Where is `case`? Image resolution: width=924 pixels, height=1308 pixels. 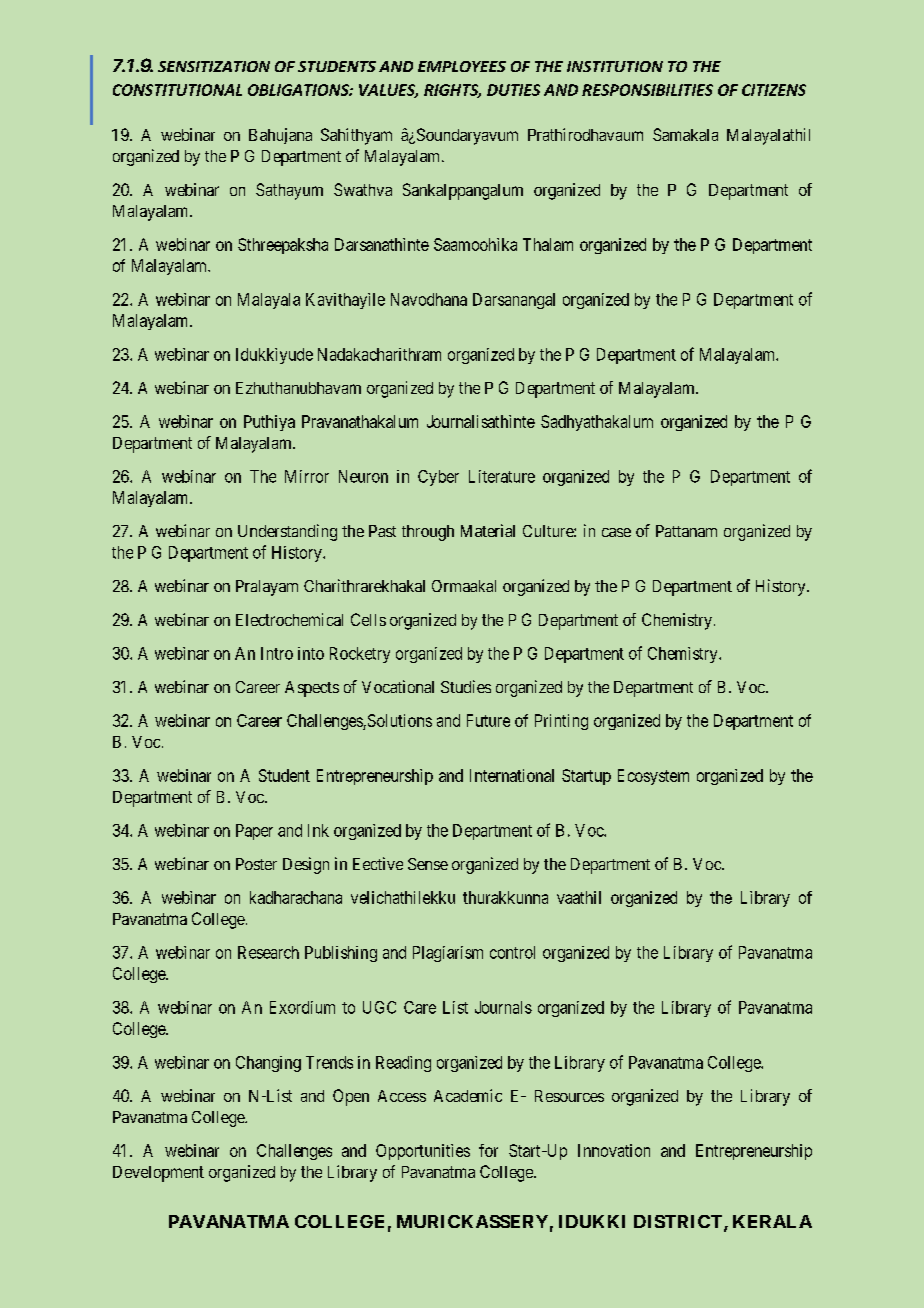 case is located at coordinates (616, 532).
